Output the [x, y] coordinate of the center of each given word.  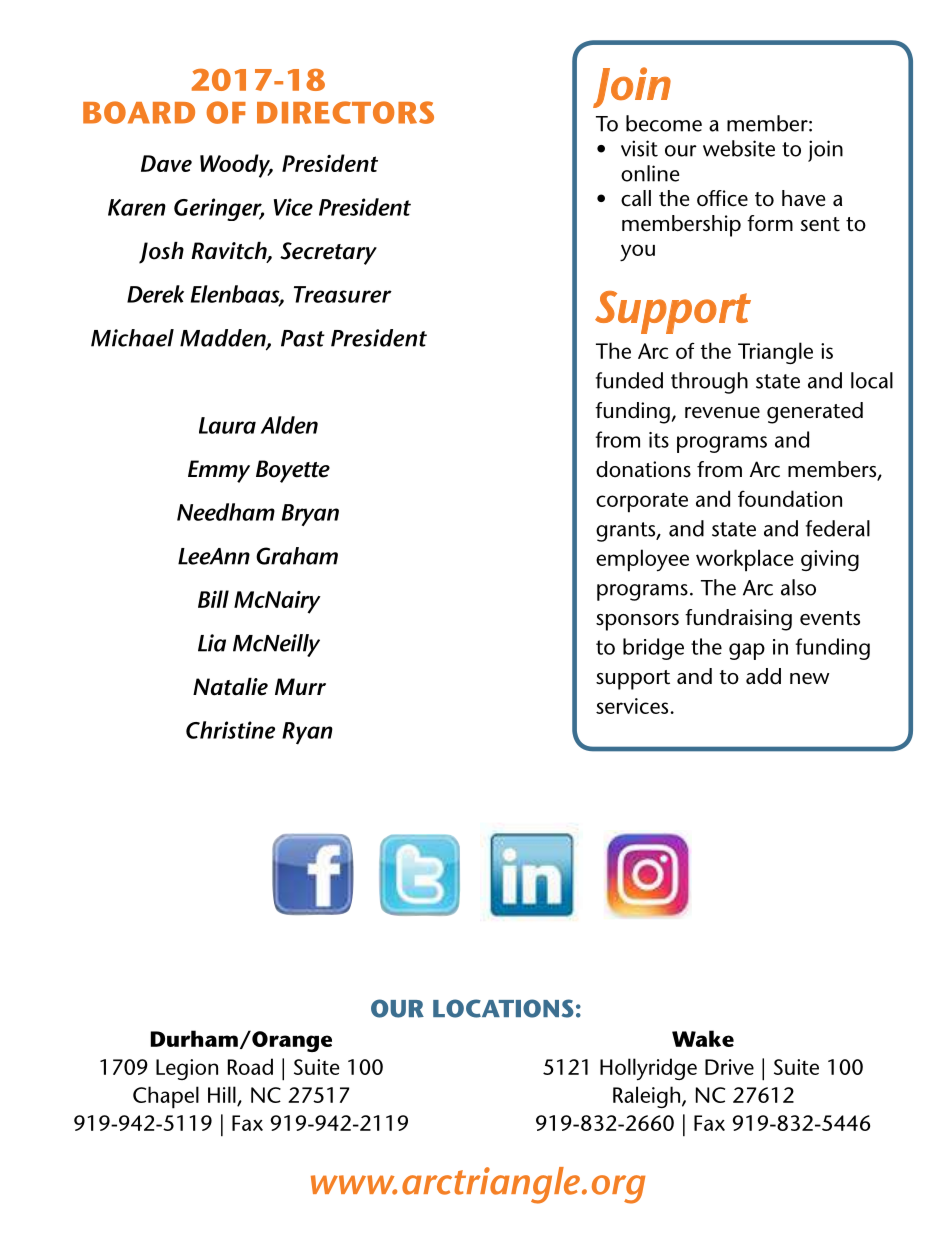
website [739, 148]
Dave [166, 163]
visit [639, 148]
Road [250, 1066]
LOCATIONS [503, 1008]
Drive [729, 1067]
